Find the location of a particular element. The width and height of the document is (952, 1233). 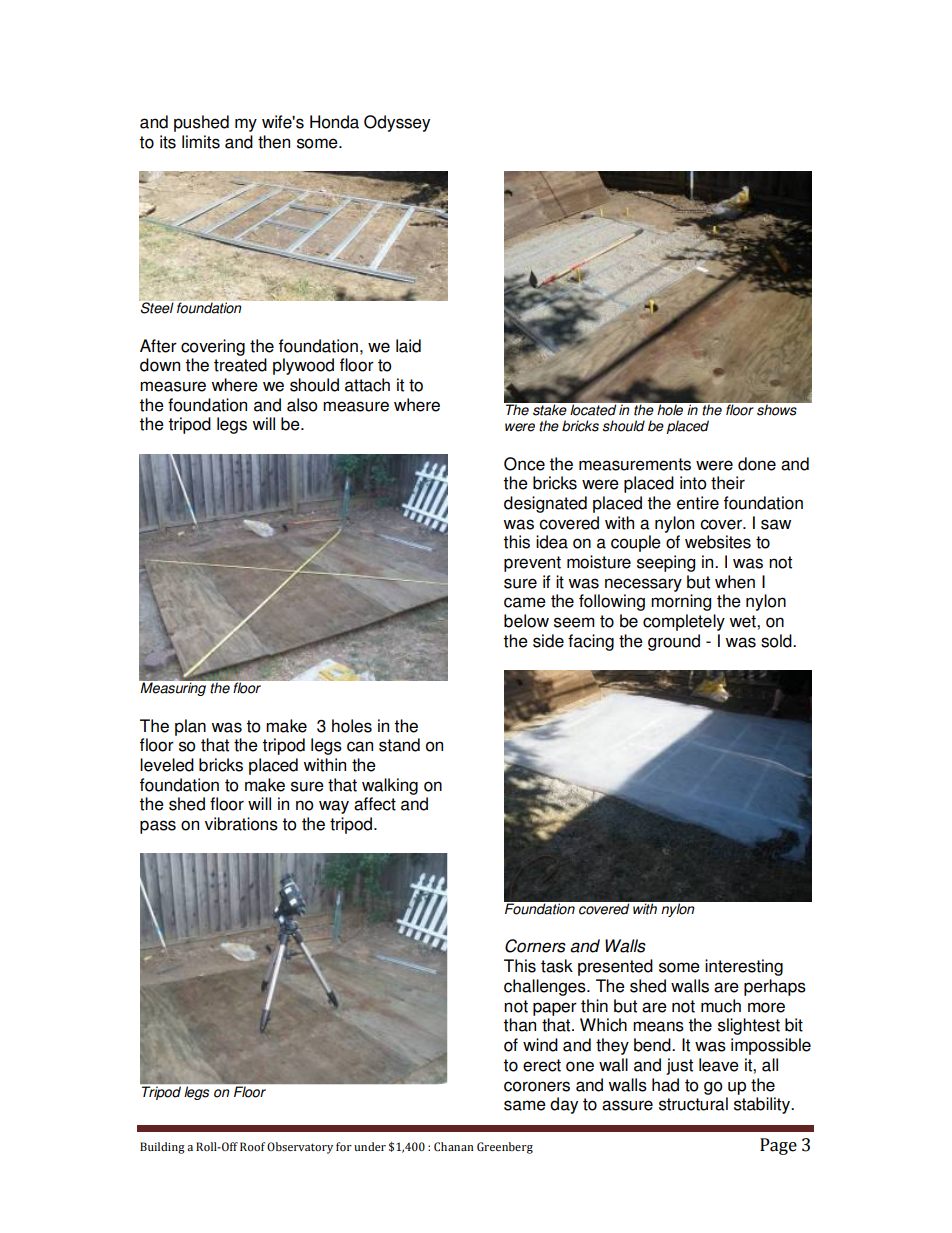

below is located at coordinates (526, 621).
